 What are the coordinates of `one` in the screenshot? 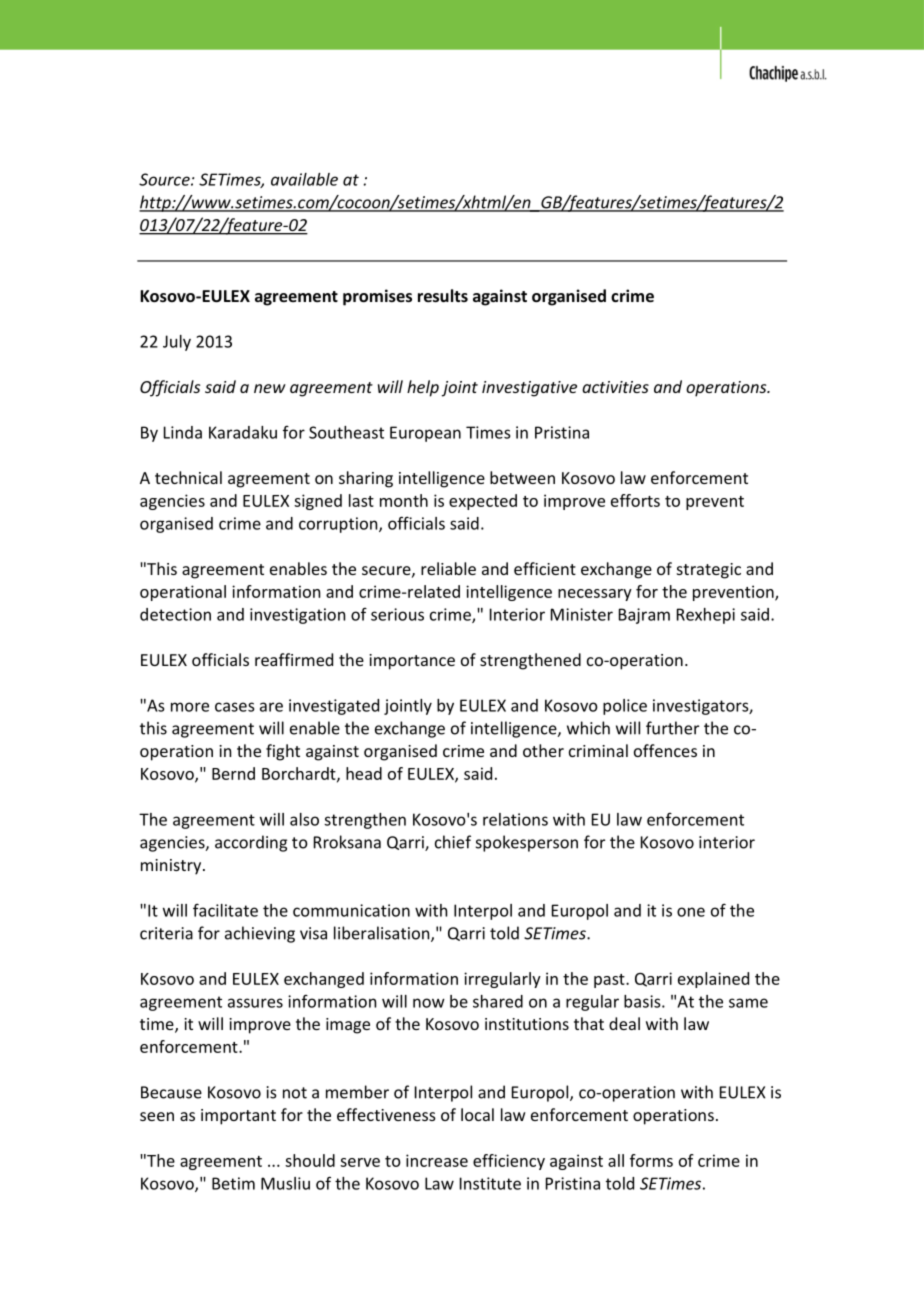 It's located at (691, 912).
